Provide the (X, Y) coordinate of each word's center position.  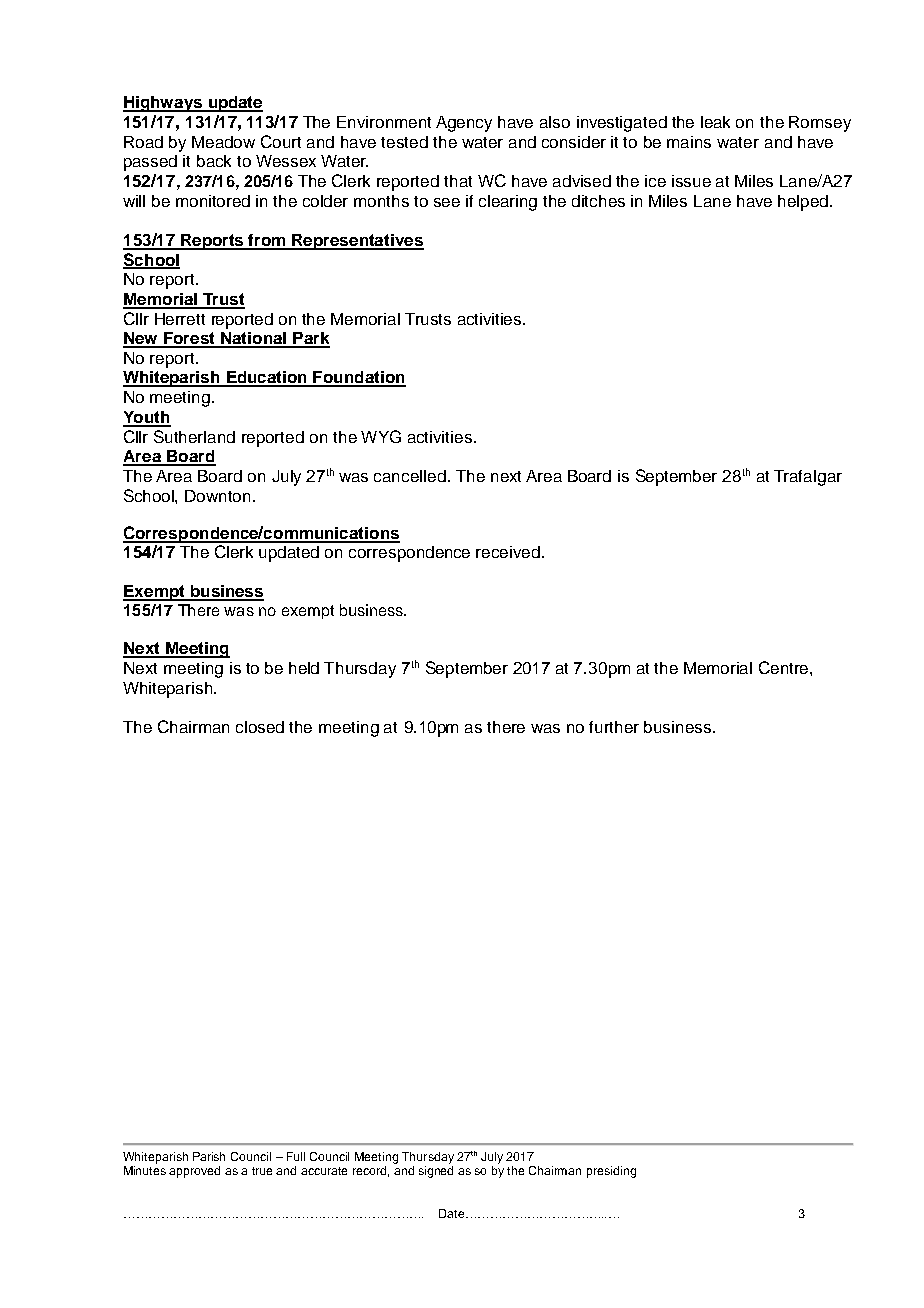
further (614, 727)
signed (436, 1172)
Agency (464, 124)
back (214, 161)
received (508, 552)
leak (715, 122)
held (304, 668)
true (262, 1171)
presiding (611, 1172)
